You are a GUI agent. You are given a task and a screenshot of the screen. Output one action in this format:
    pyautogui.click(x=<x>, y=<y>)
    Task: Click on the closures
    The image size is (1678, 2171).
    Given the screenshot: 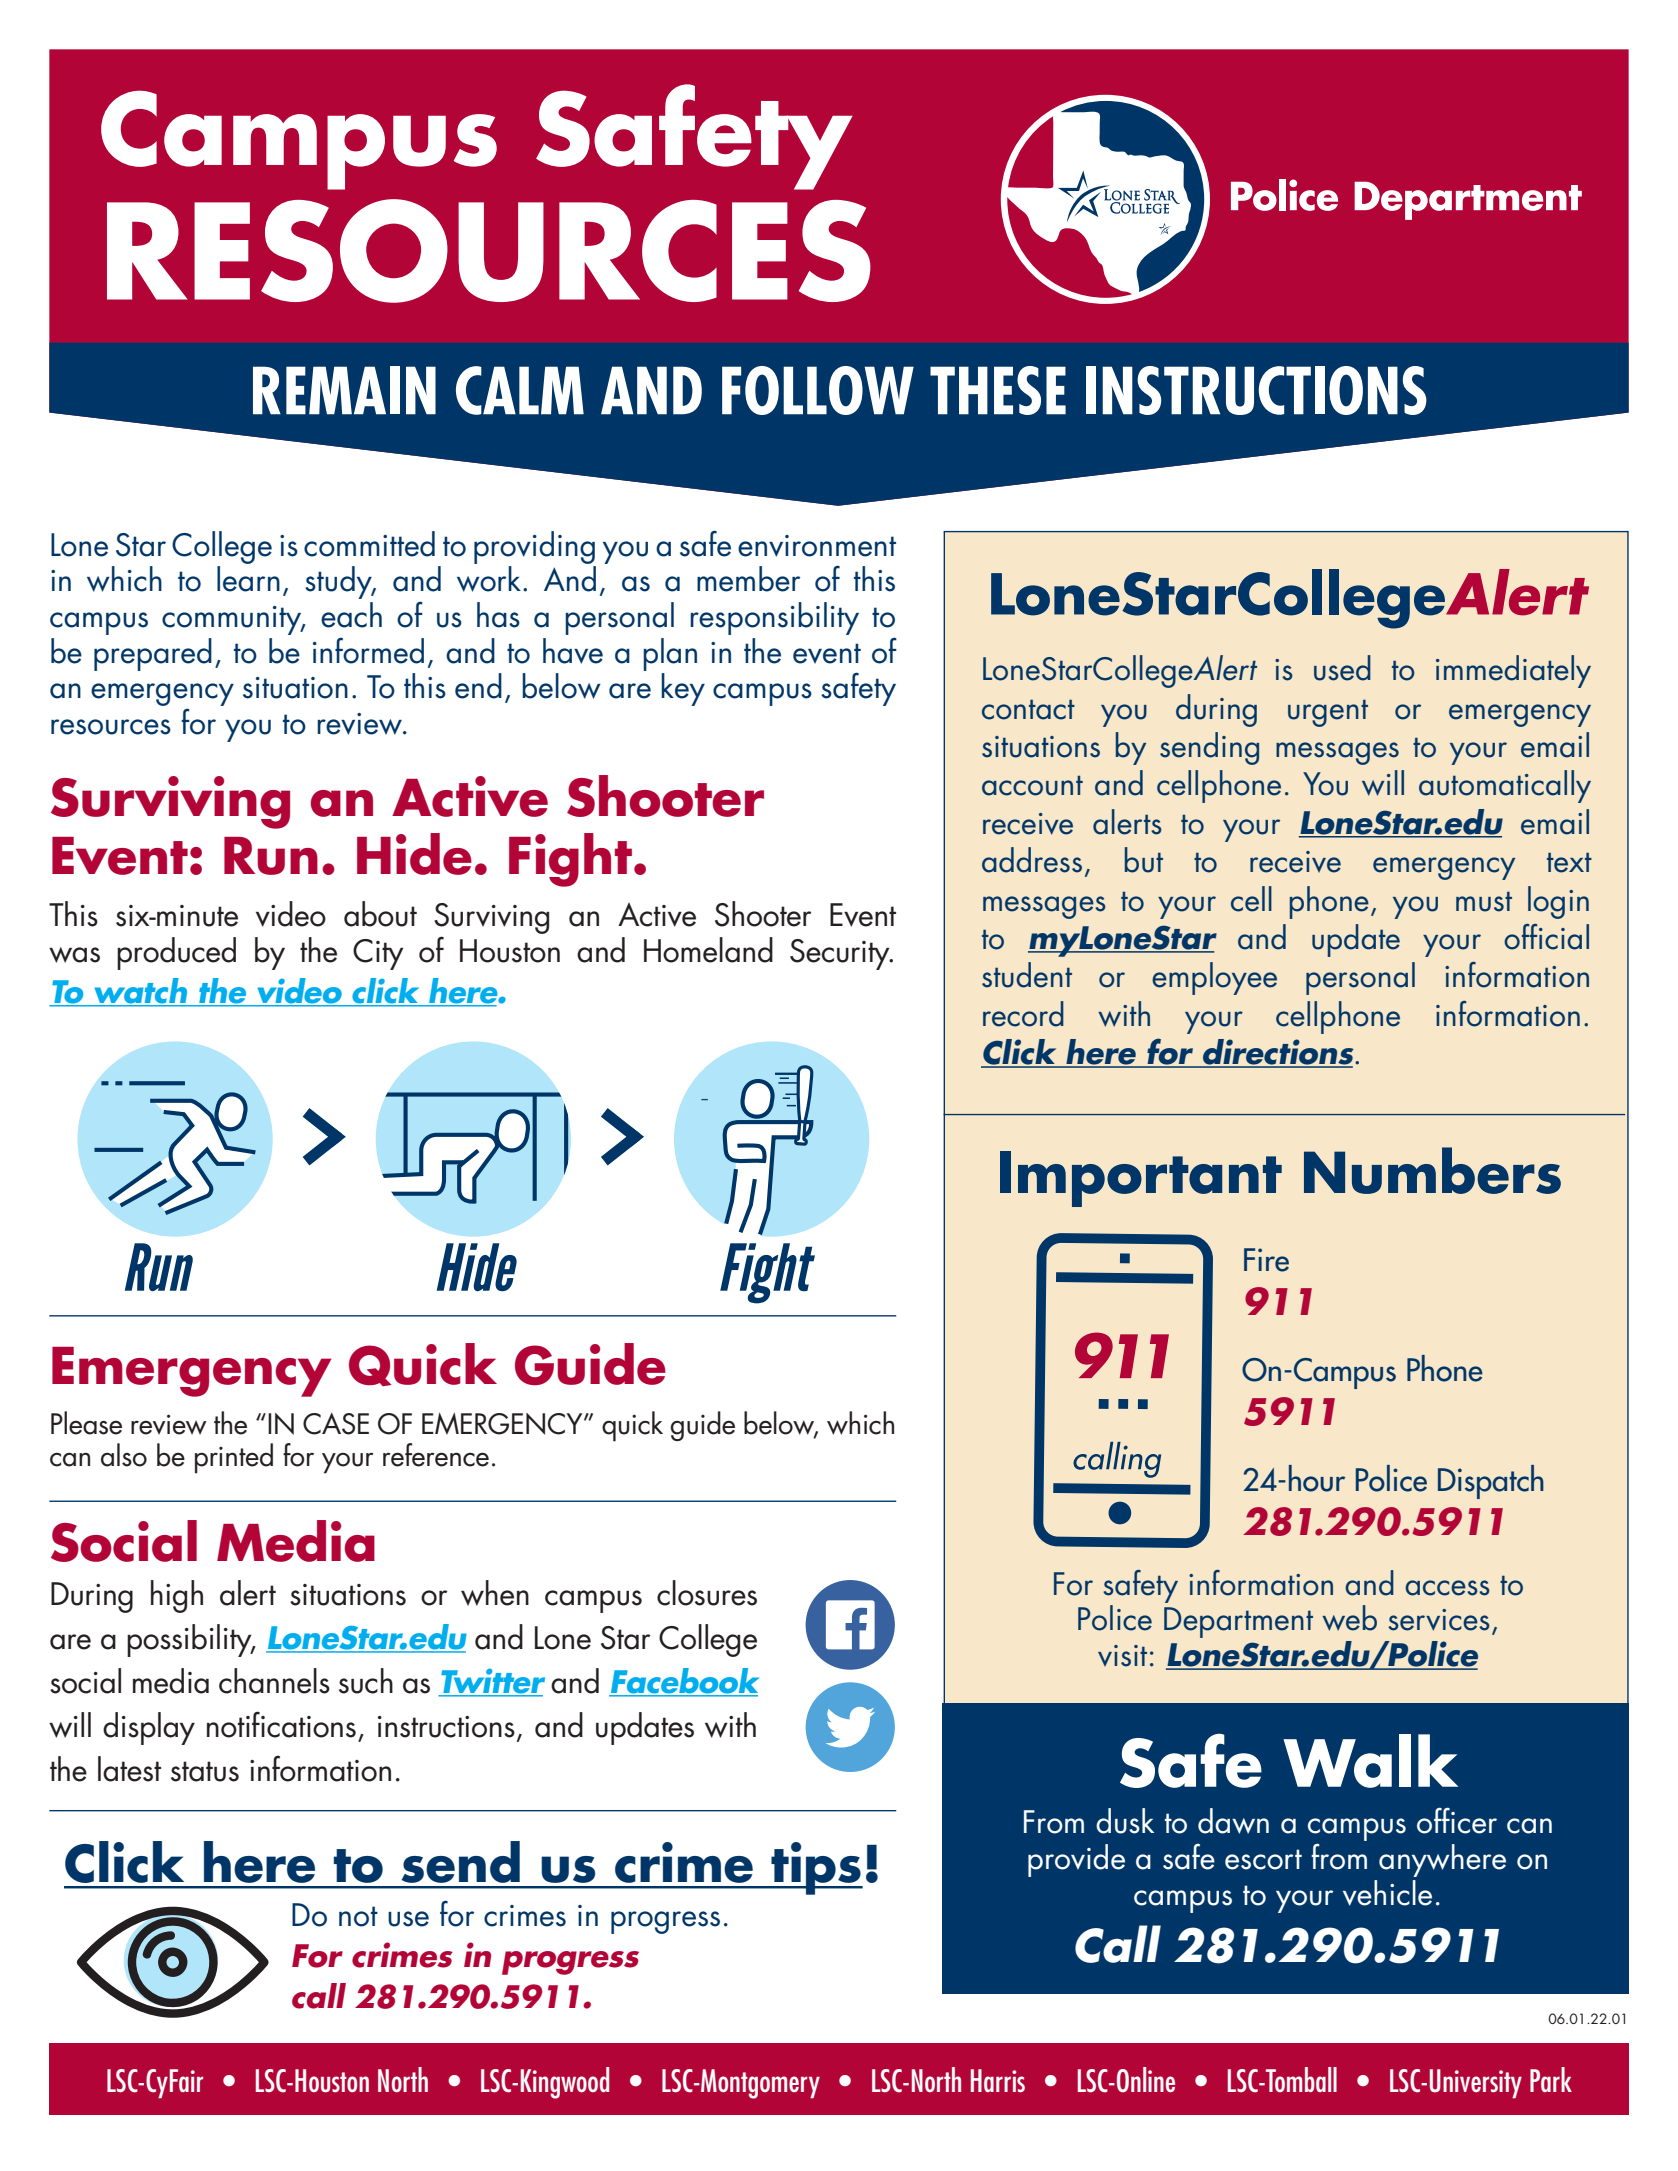 What is the action you would take?
    pyautogui.click(x=707, y=1593)
